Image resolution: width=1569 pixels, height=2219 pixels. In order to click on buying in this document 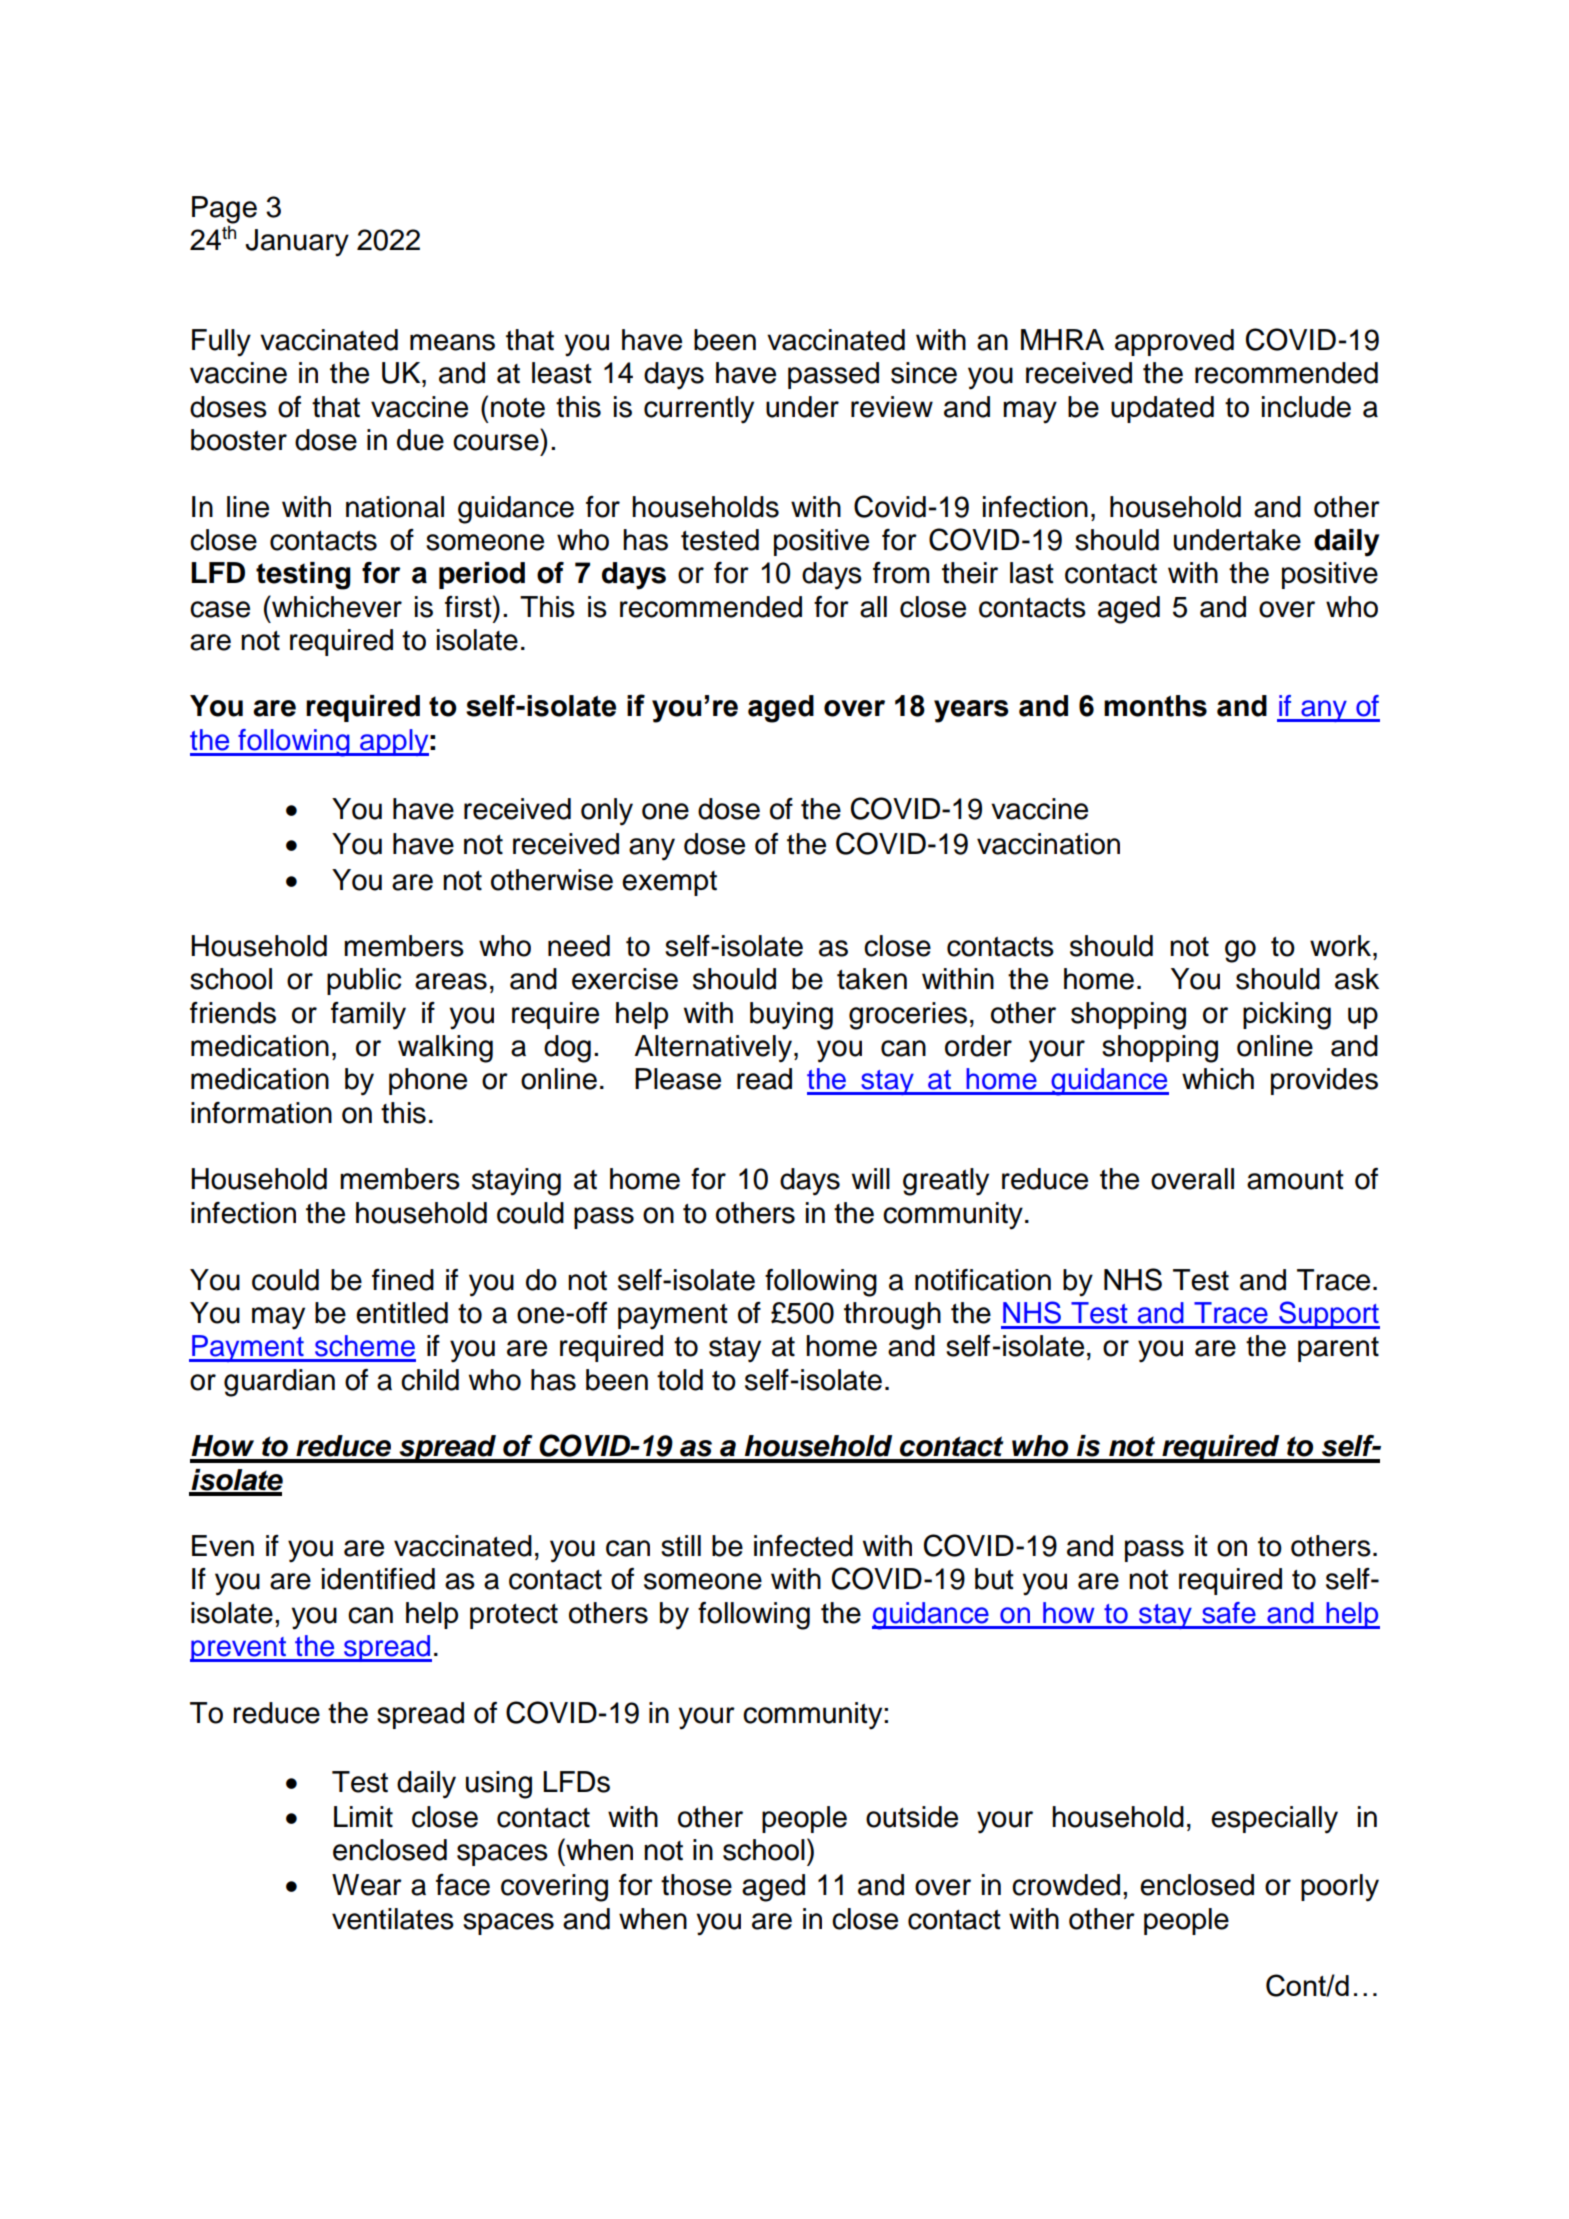, I will do `click(791, 1016)`.
